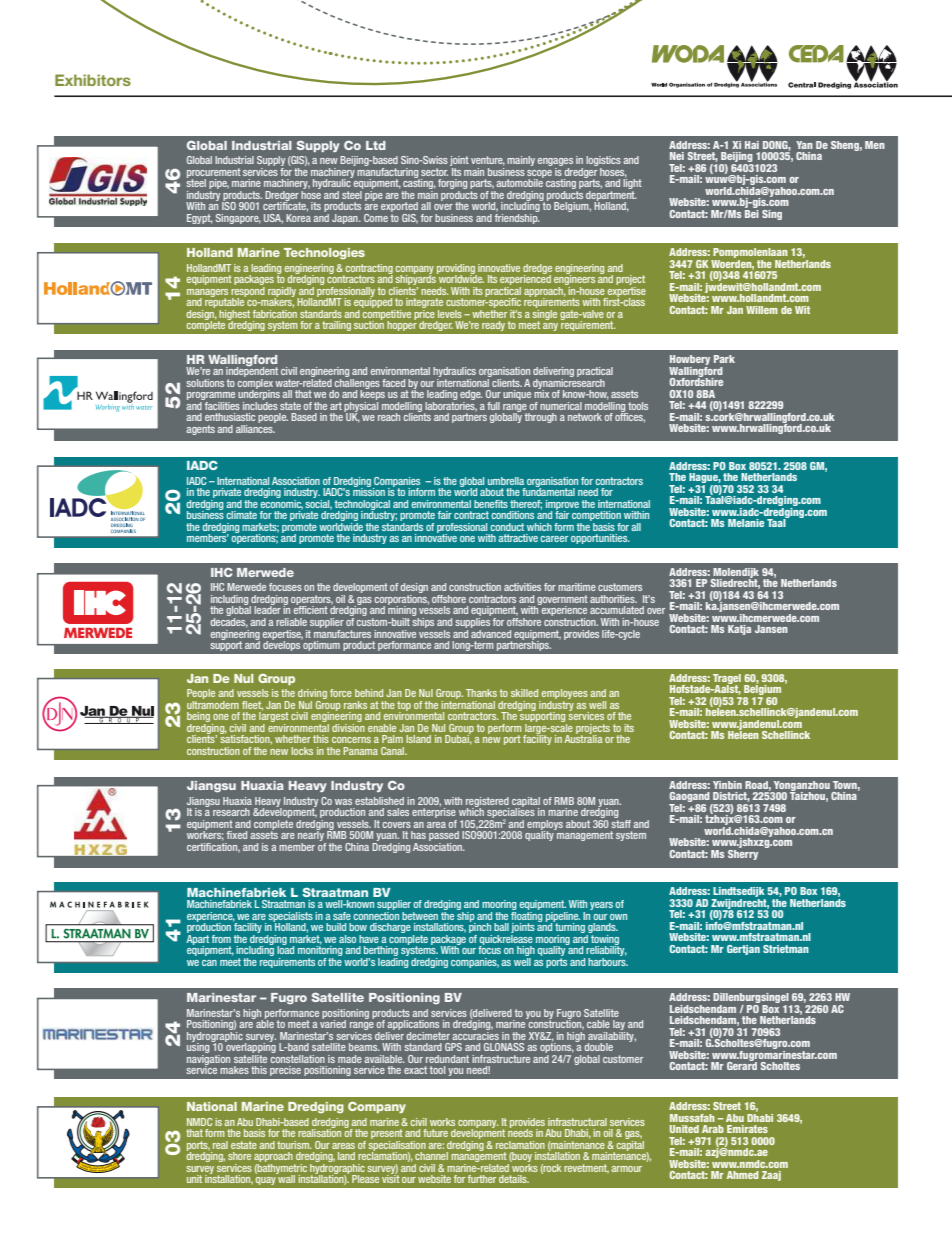  What do you see at coordinates (93, 80) in the document?
I see `Exhibitors` at bounding box center [93, 80].
